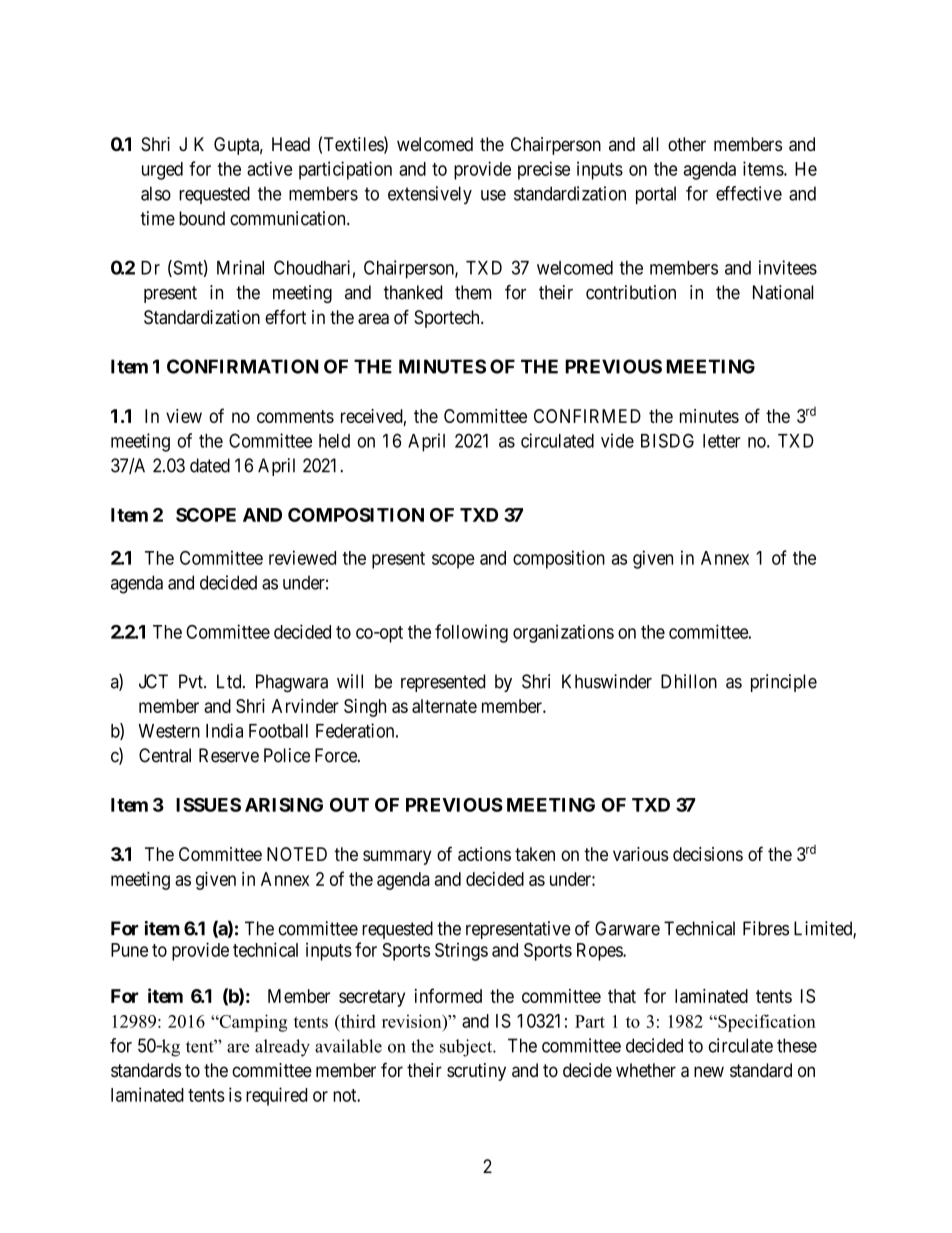 Image resolution: width=952 pixels, height=1233 pixels. What do you see at coordinates (722, 441) in the page?
I see `letter` at bounding box center [722, 441].
